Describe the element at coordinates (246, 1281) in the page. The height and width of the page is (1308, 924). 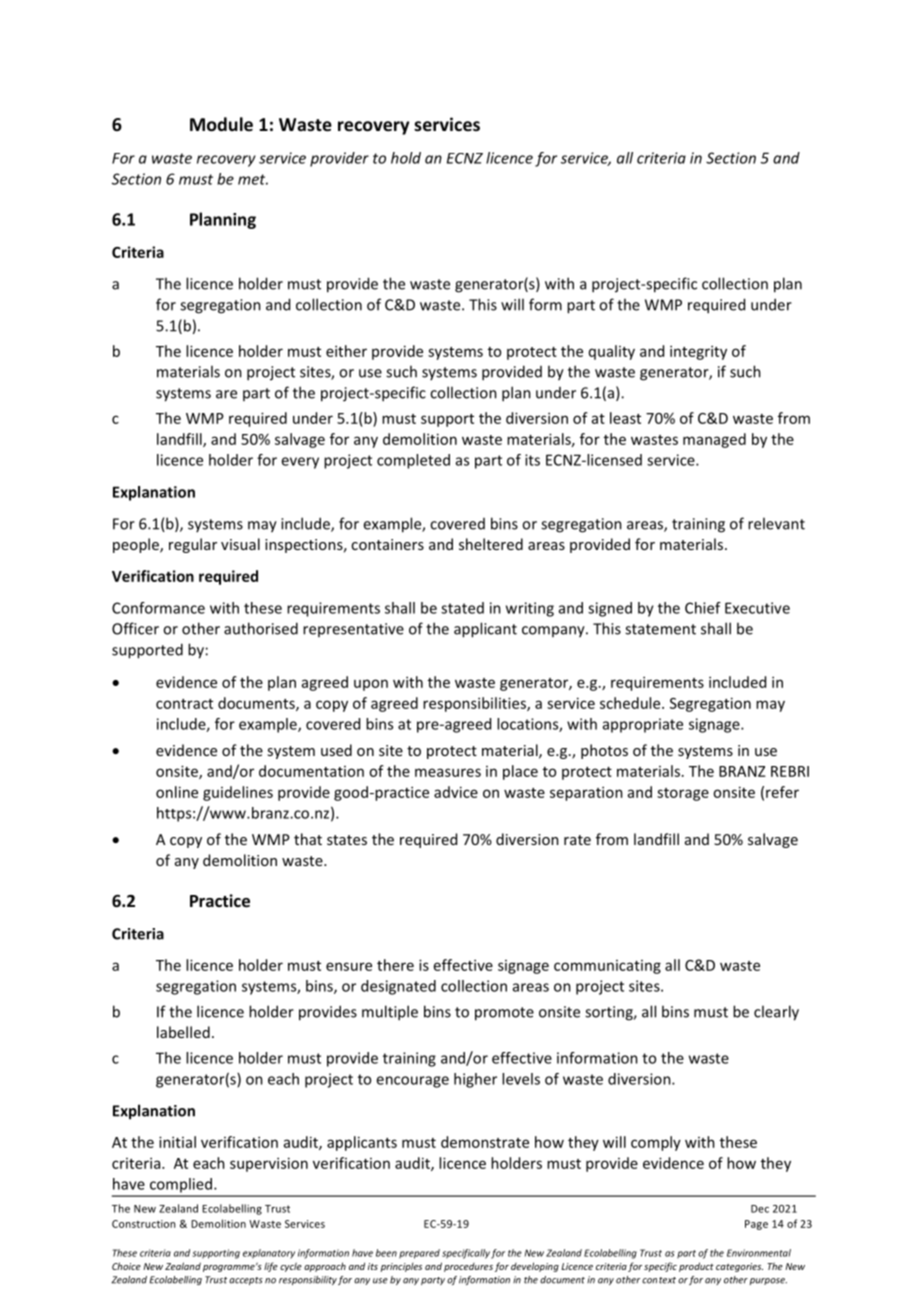
I see `accepts` at that location.
